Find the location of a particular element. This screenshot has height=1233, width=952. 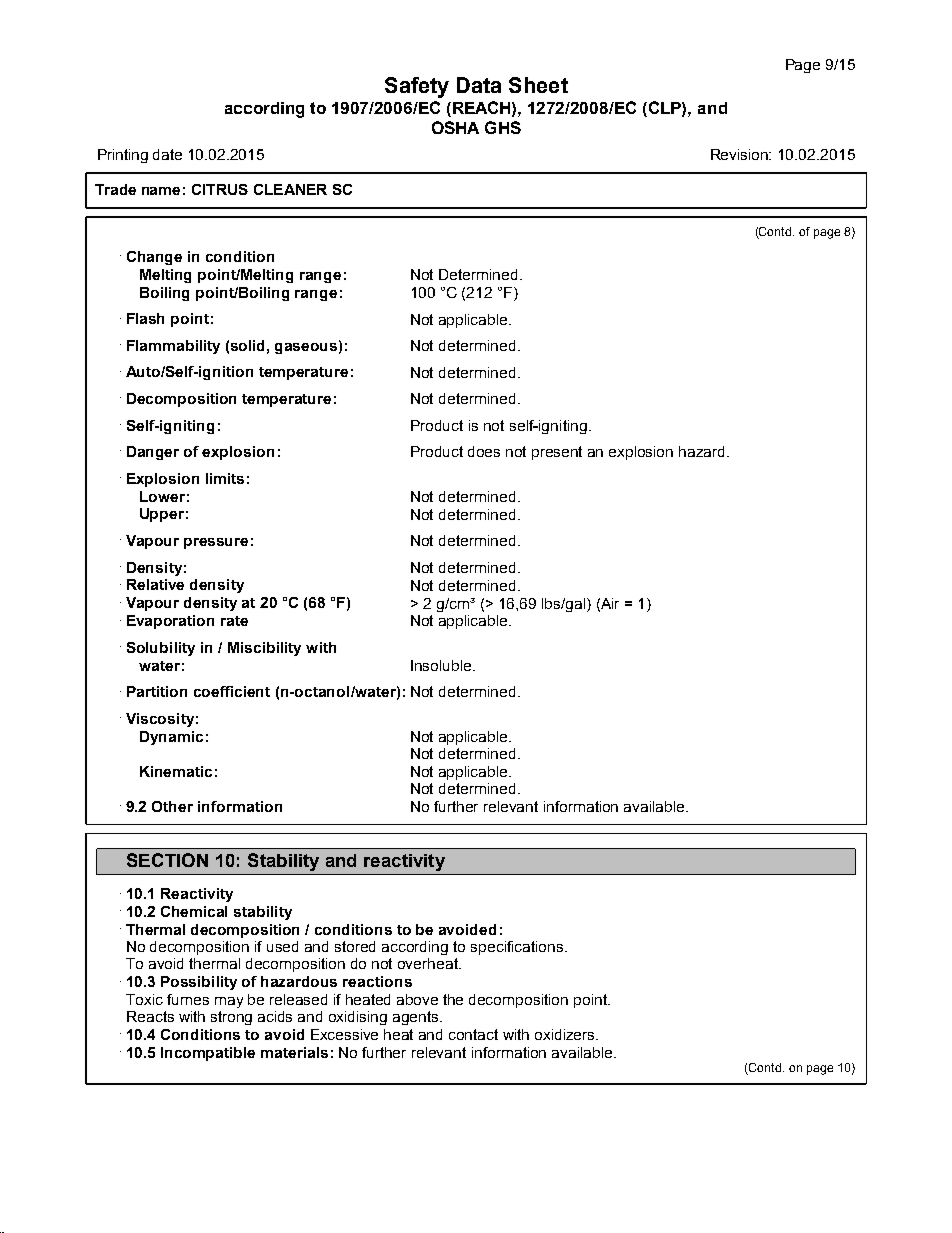

agents is located at coordinates (417, 1018).
